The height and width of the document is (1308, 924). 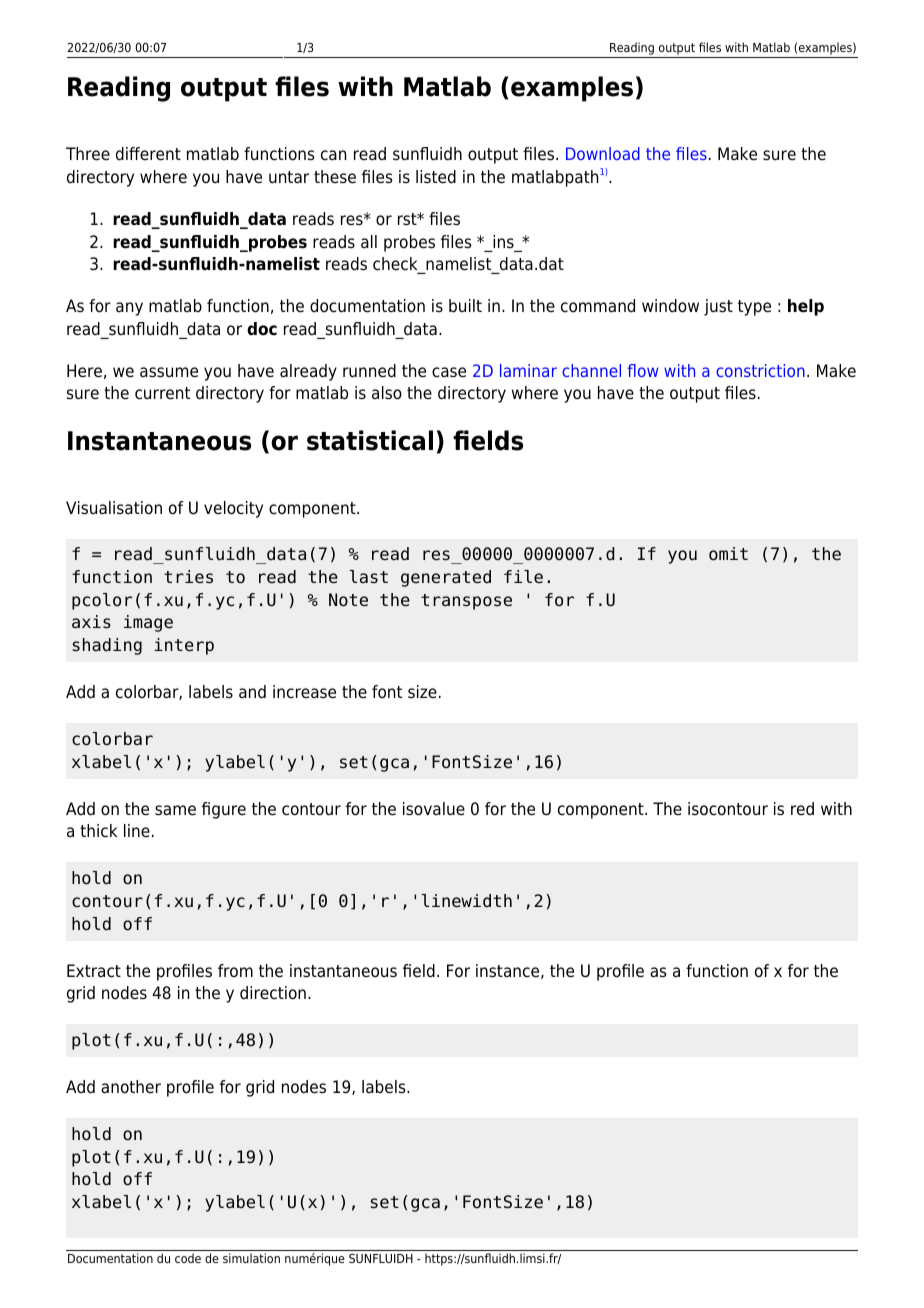 What do you see at coordinates (251, 1258) in the document?
I see `simulation` at bounding box center [251, 1258].
